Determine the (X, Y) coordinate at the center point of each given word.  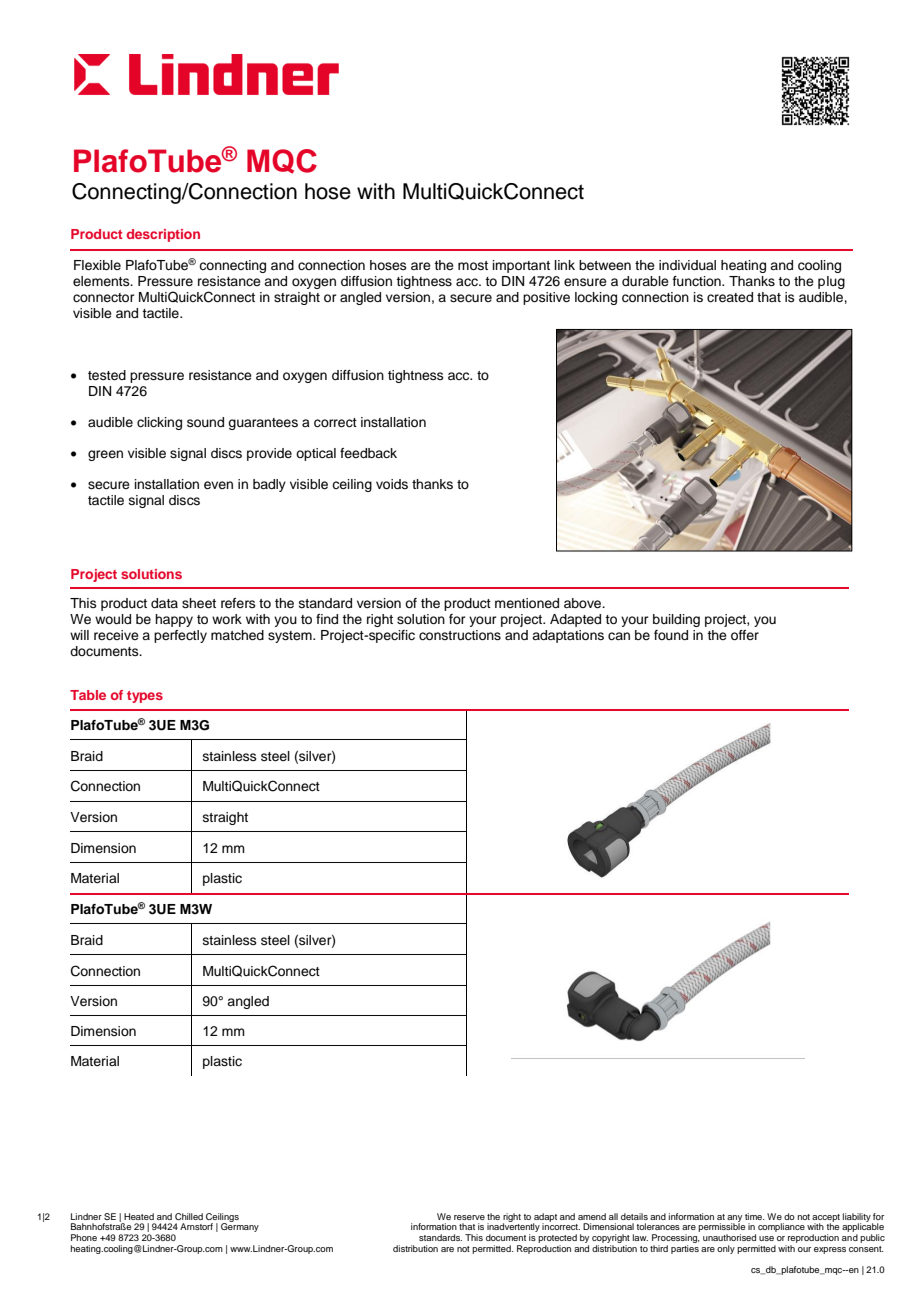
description (163, 235)
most (473, 265)
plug (831, 282)
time (754, 1216)
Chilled (189, 1216)
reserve (469, 1217)
